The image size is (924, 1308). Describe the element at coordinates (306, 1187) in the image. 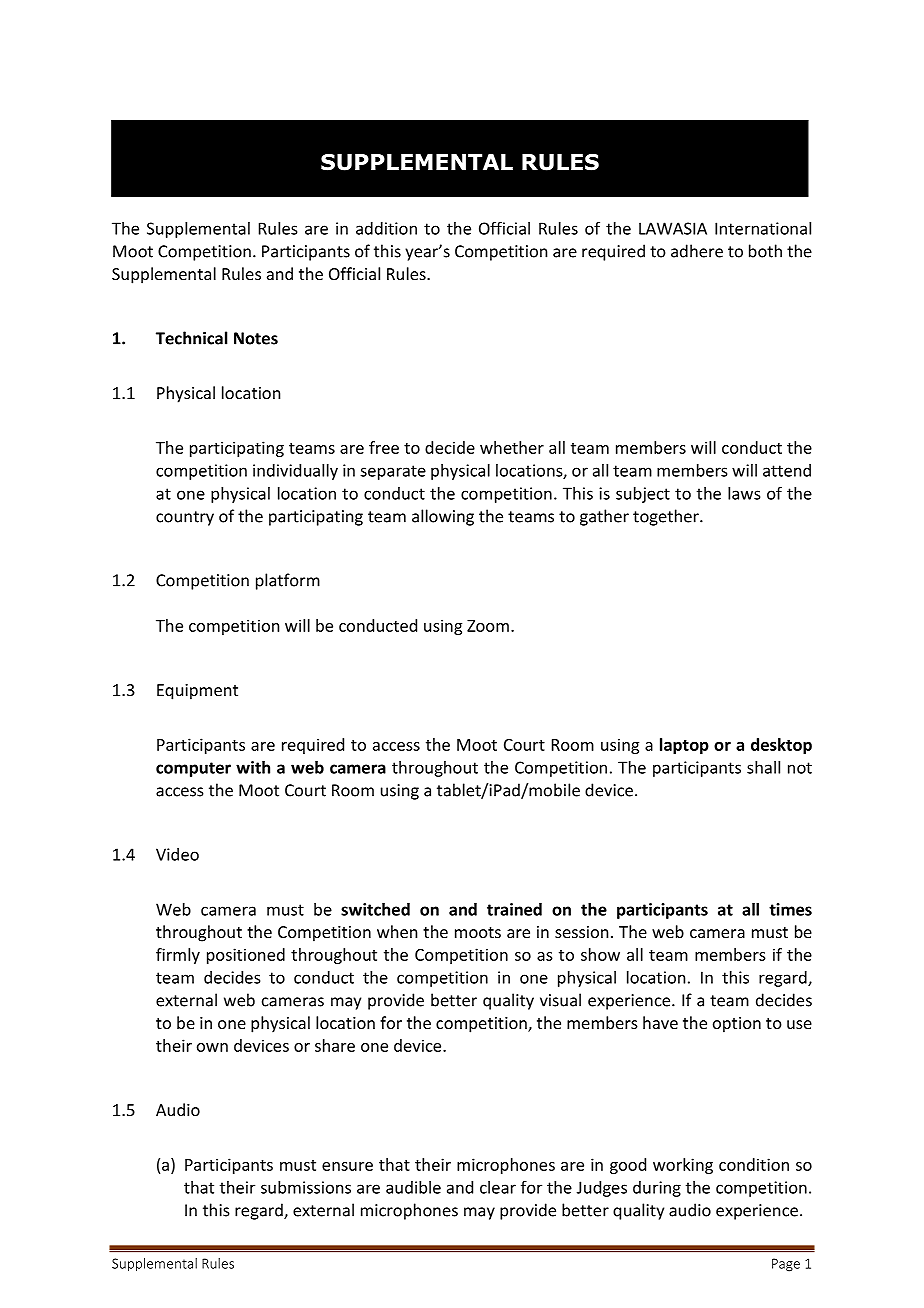

I see `submissions` at that location.
